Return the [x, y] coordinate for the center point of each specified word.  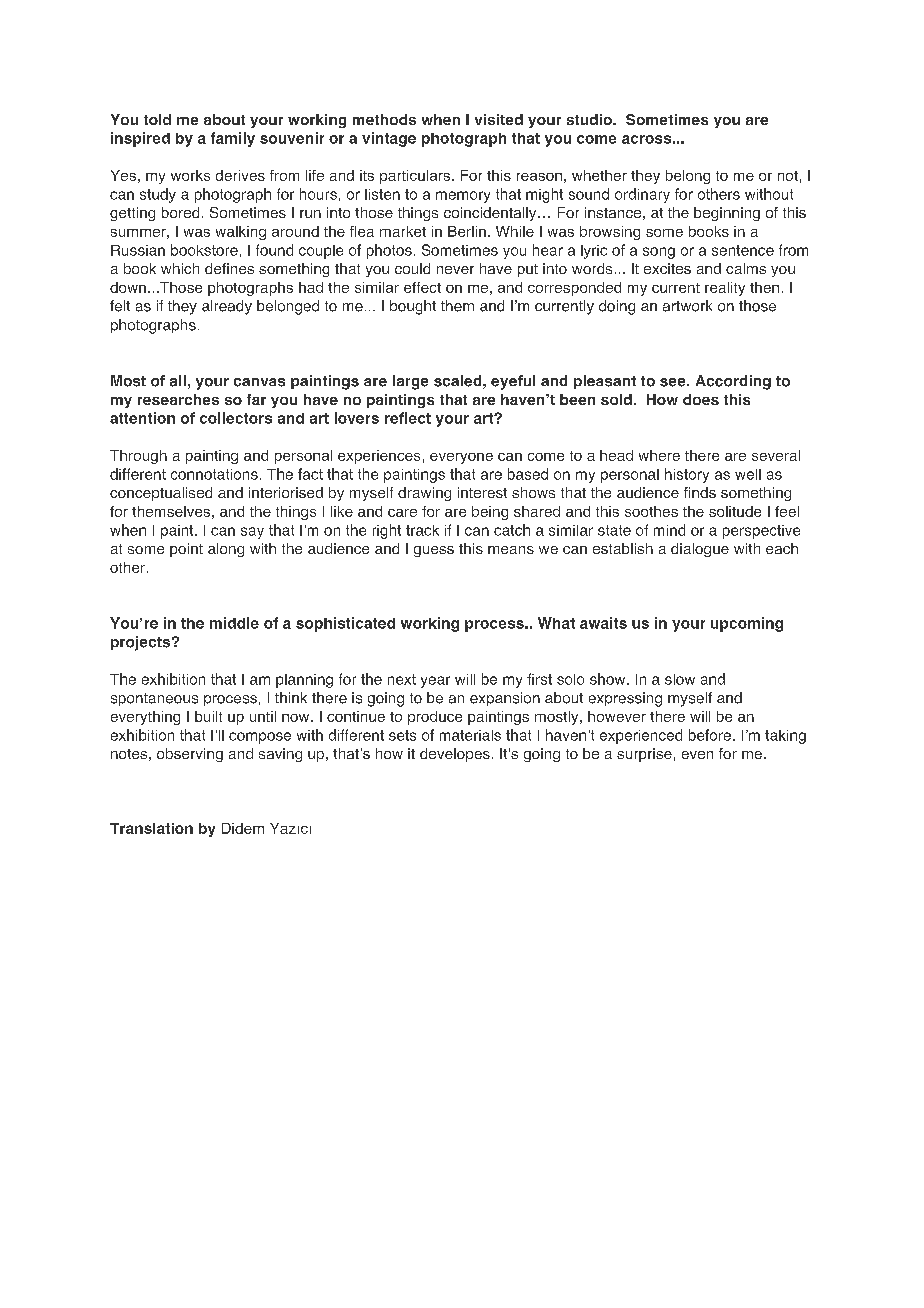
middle [234, 623]
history [687, 475]
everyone [461, 458]
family [233, 139]
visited [499, 119]
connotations [214, 474]
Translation [151, 828]
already [227, 307]
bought [413, 307]
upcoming [747, 624]
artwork [687, 306]
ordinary [642, 195]
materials [470, 735]
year [435, 682]
